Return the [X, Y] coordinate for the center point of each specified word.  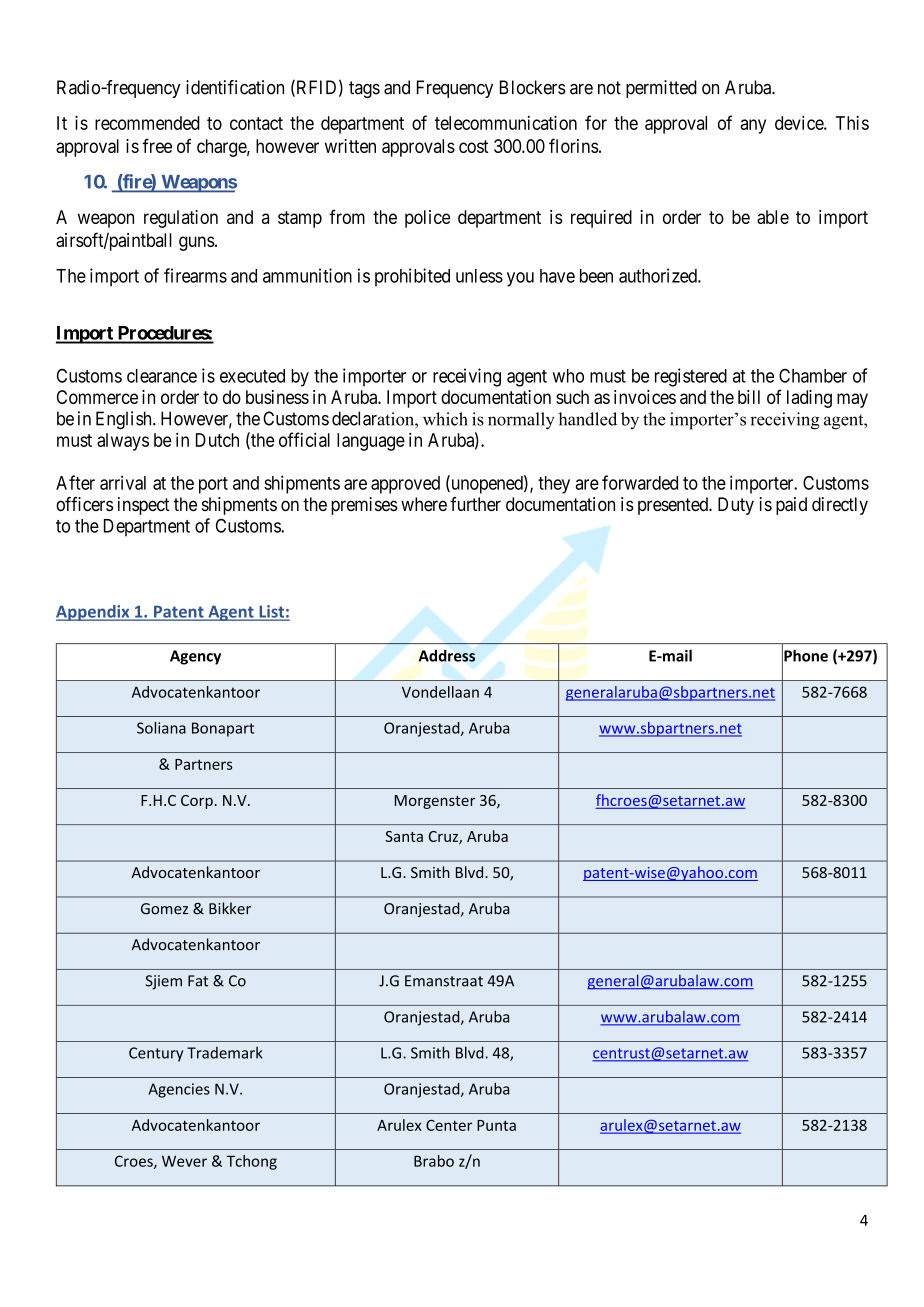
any [753, 126]
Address [447, 655]
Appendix [94, 613]
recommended [147, 123]
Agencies [179, 1090]
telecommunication [506, 123]
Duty [736, 506]
